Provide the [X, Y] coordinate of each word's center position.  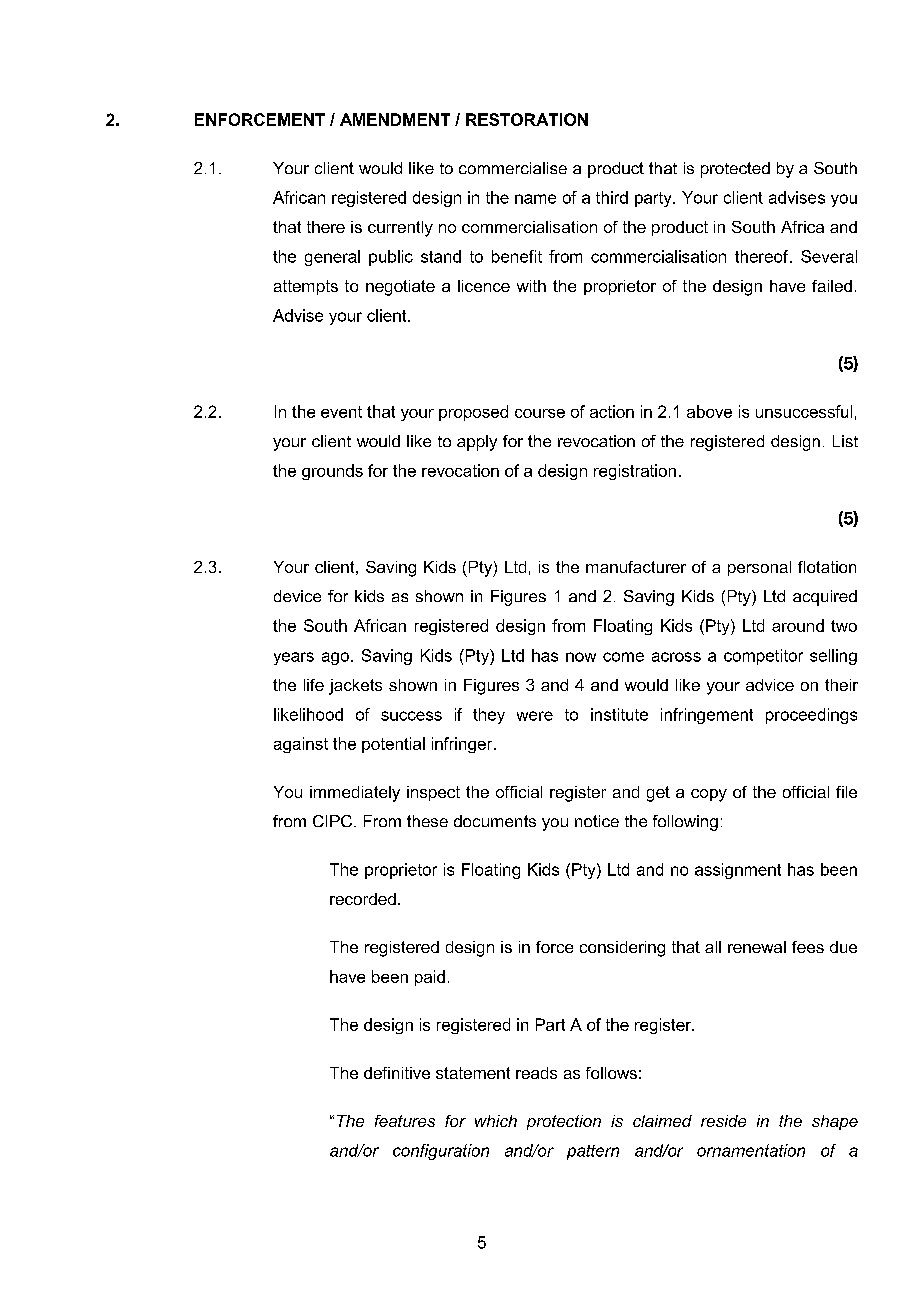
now [581, 657]
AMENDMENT [395, 119]
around [798, 625]
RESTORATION [527, 119]
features [405, 1121]
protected [735, 170]
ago [335, 658]
